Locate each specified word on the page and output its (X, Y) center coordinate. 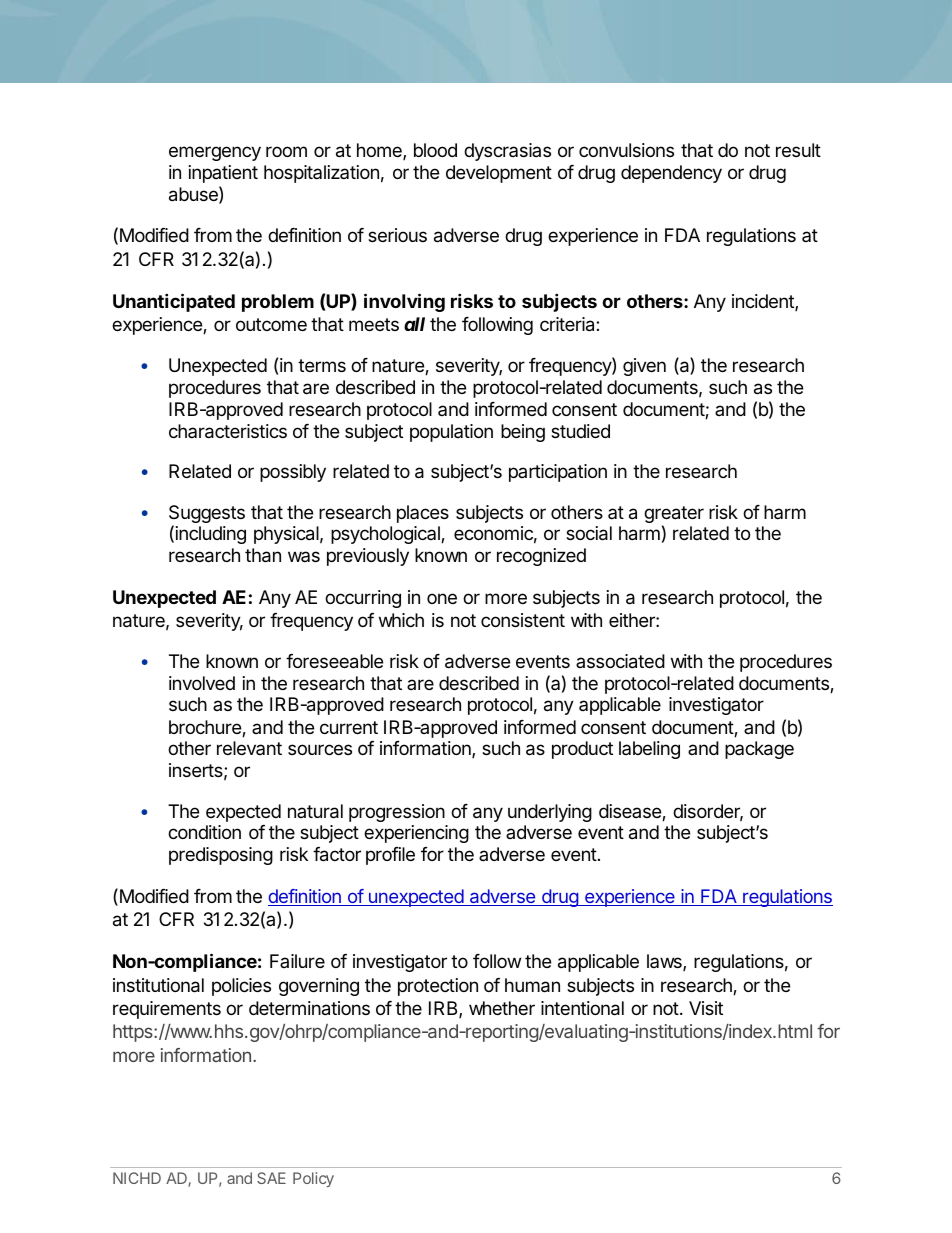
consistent (523, 620)
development (499, 174)
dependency (671, 174)
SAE (271, 1178)
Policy (313, 1179)
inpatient (223, 174)
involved (202, 683)
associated (620, 661)
